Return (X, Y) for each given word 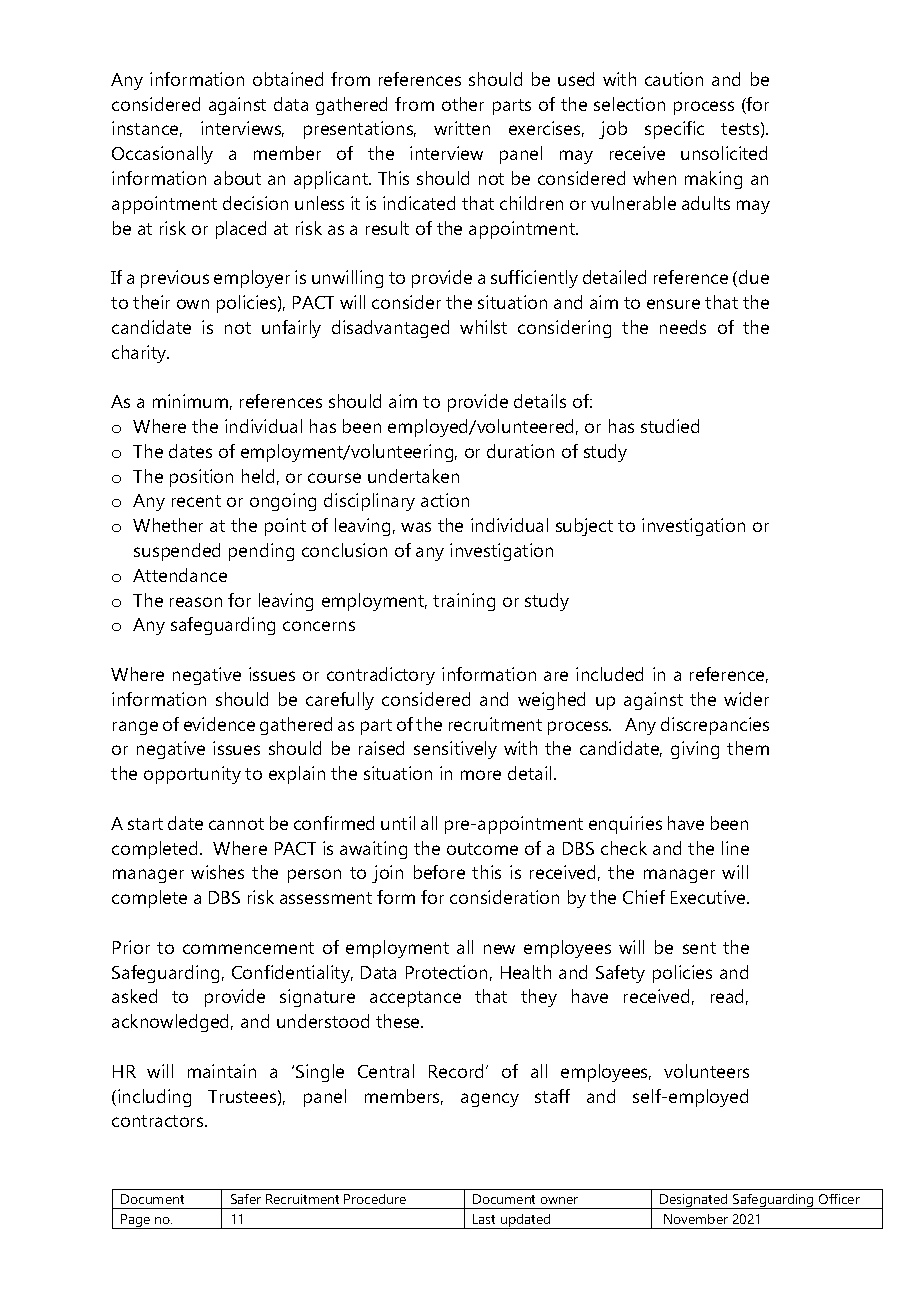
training (464, 602)
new (499, 949)
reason (196, 602)
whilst (483, 327)
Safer (246, 1199)
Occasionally (162, 155)
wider (746, 699)
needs (683, 327)
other (463, 104)
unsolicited (724, 153)
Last (484, 1219)
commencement (248, 948)
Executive (709, 897)
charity (140, 354)
